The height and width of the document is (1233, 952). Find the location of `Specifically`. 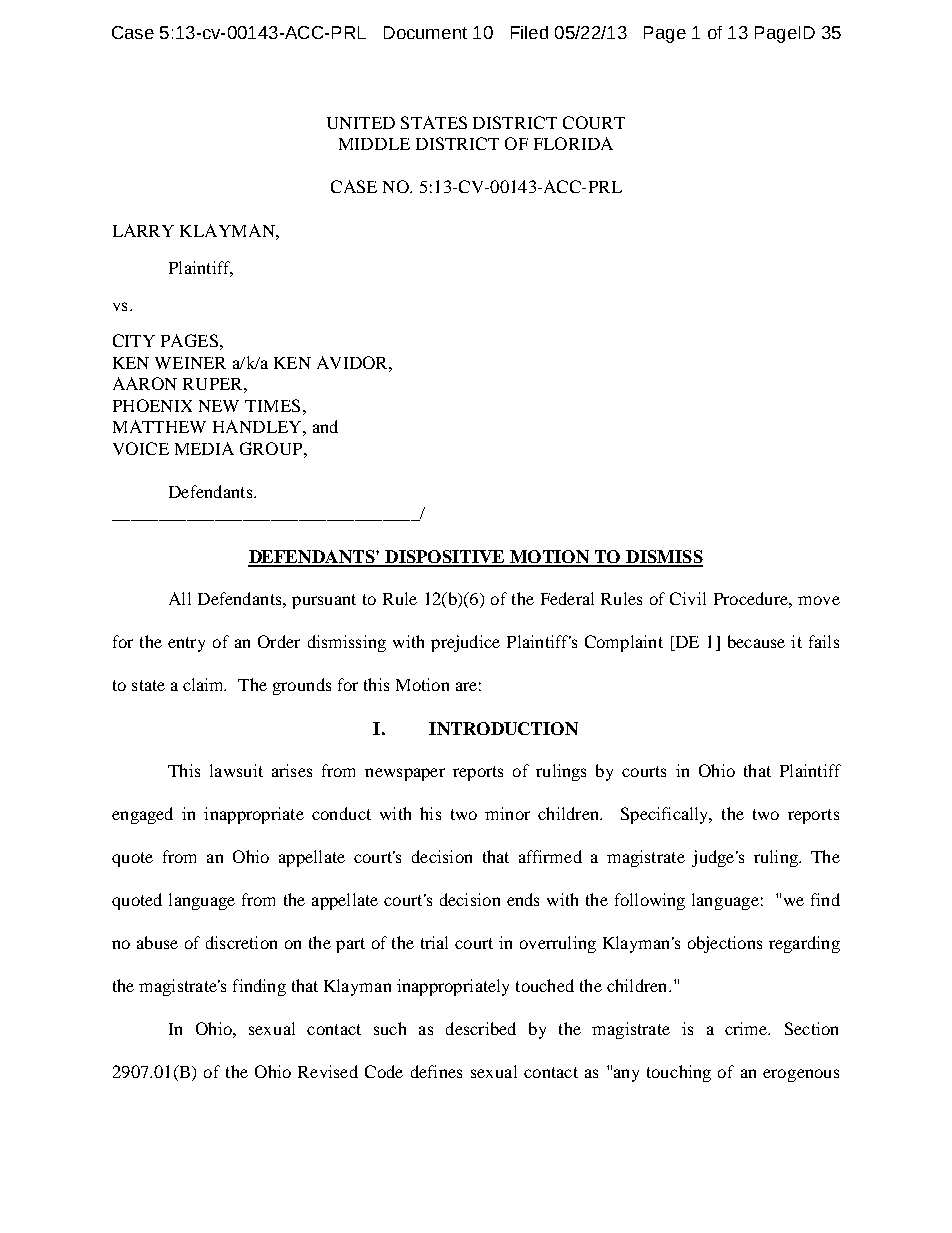

Specifically is located at coordinates (666, 815).
